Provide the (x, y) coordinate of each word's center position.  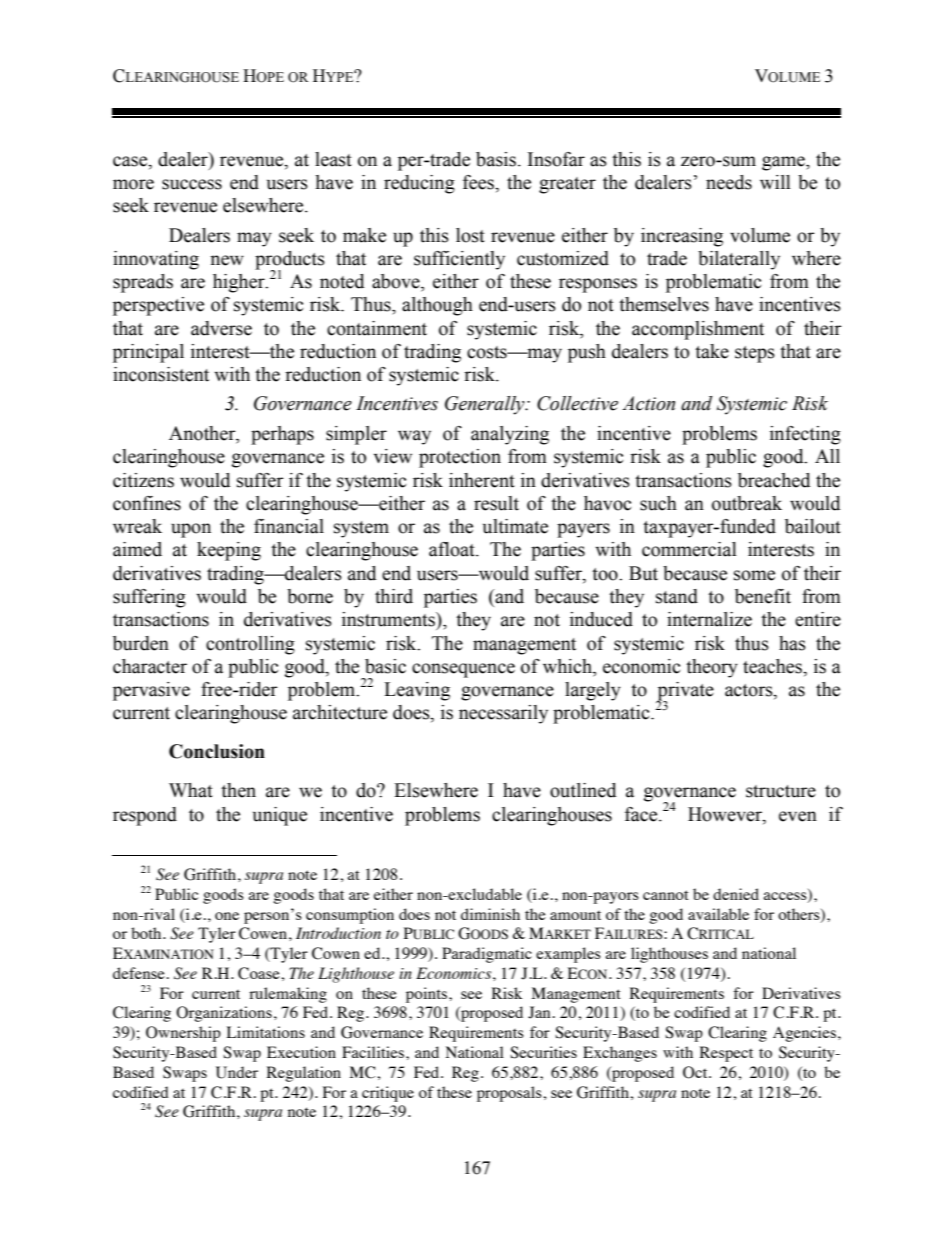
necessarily (503, 714)
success (192, 184)
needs (729, 182)
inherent (482, 480)
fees (479, 182)
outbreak (747, 503)
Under (237, 1072)
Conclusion (217, 751)
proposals (510, 1094)
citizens (143, 480)
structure (781, 791)
